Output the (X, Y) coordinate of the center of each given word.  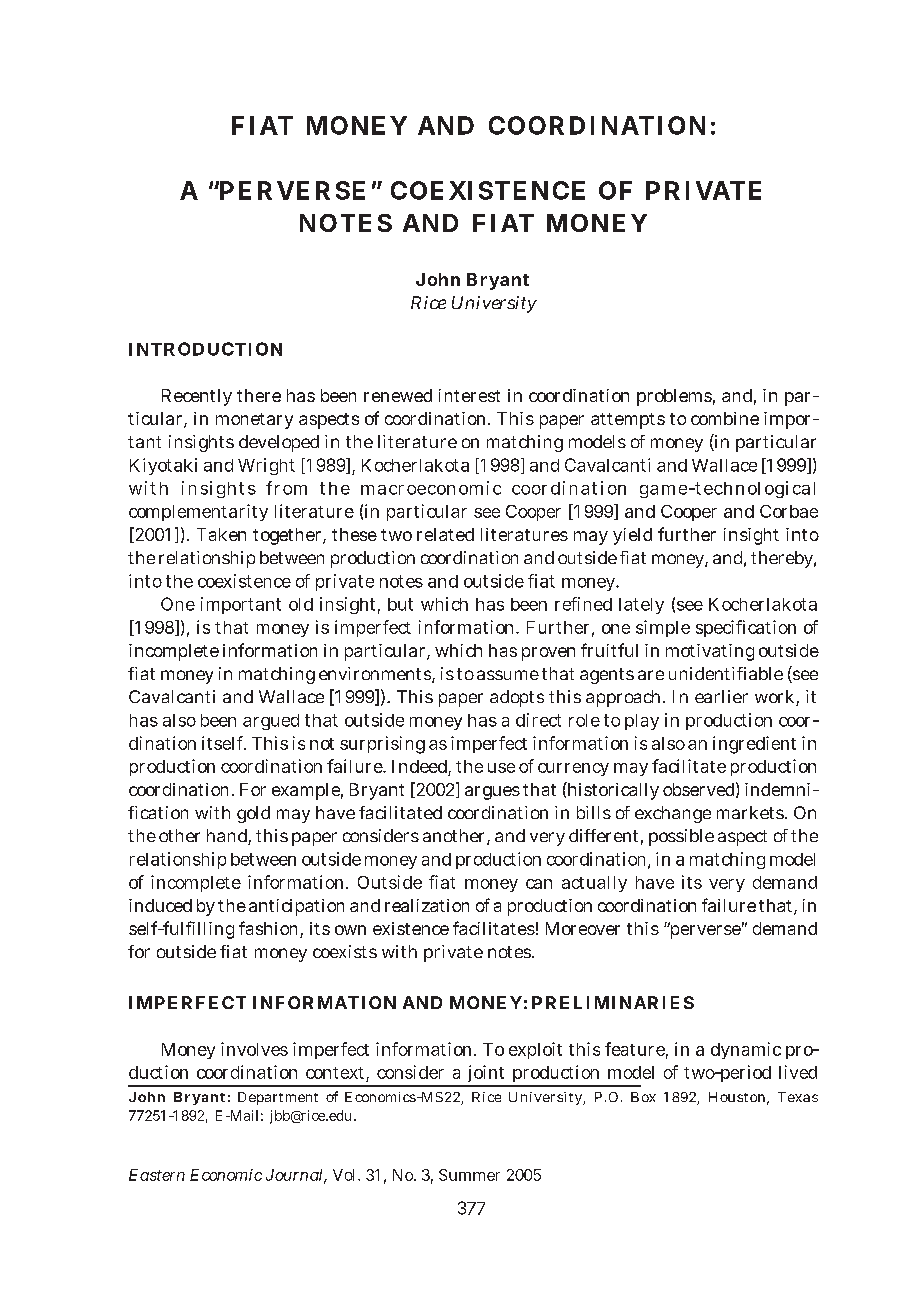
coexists (345, 951)
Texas (798, 1097)
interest (469, 395)
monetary (254, 421)
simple (663, 628)
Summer (469, 1175)
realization (427, 905)
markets (751, 812)
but (400, 604)
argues (492, 793)
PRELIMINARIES (613, 1002)
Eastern (157, 1175)
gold (253, 814)
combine (725, 418)
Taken (221, 534)
